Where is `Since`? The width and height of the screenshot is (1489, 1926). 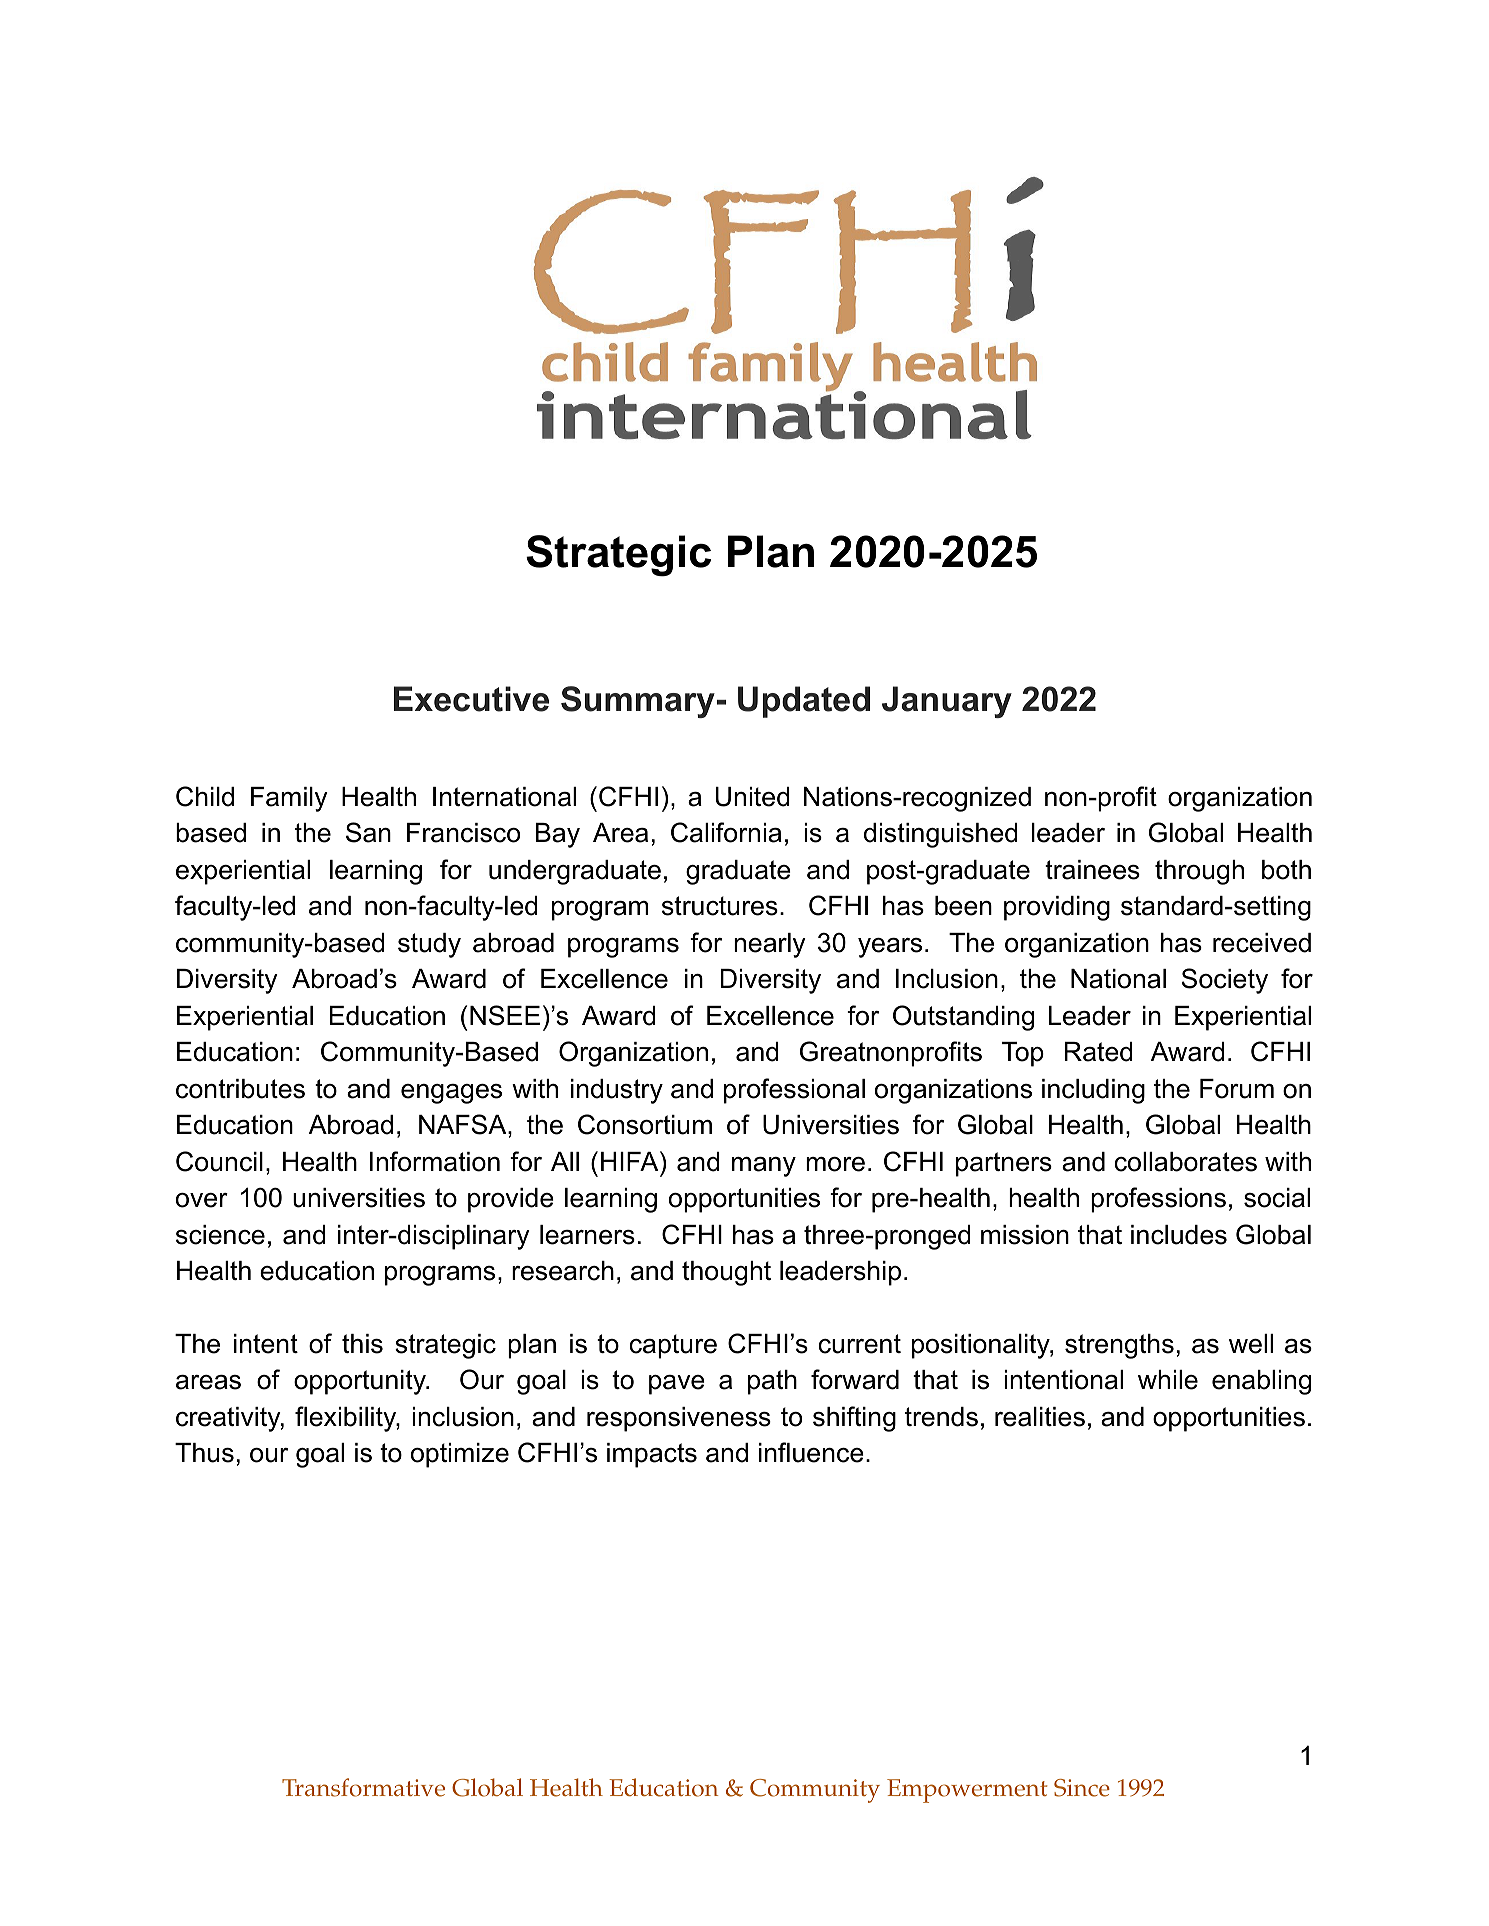
Since is located at coordinates (1082, 1788).
